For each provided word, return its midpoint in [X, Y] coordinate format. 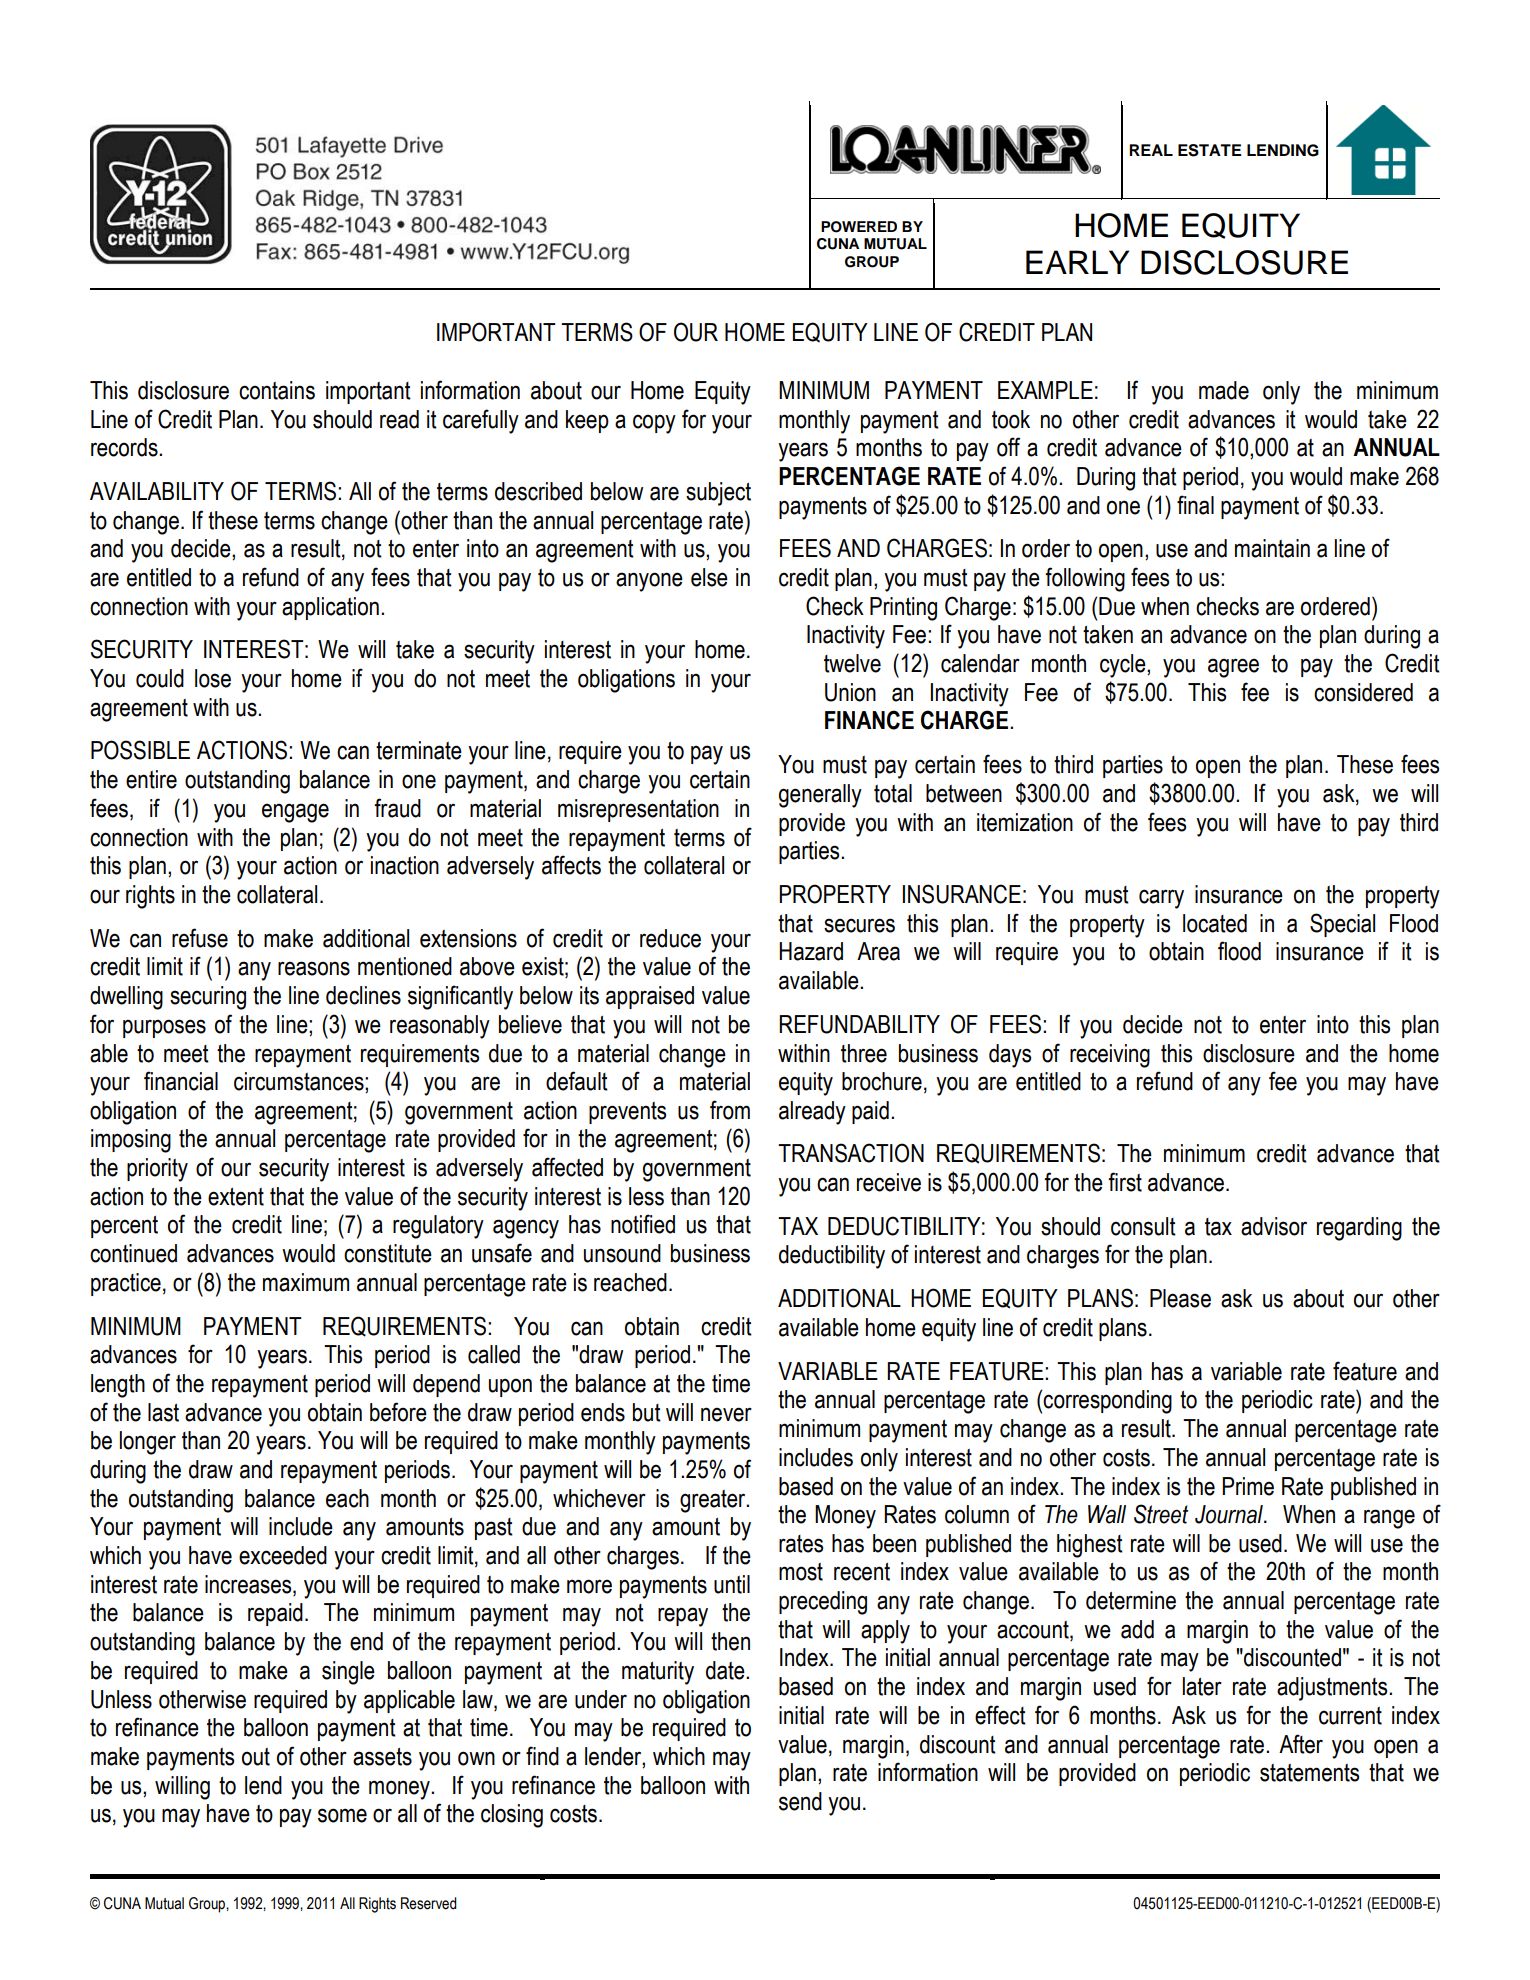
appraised [650, 997]
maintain [1272, 548]
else [709, 577]
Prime [1248, 1486]
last [163, 1412]
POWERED [859, 227]
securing [208, 998]
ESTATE [1209, 150]
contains [277, 390]
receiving [1110, 1056]
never [726, 1414]
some [342, 1815]
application [330, 608]
